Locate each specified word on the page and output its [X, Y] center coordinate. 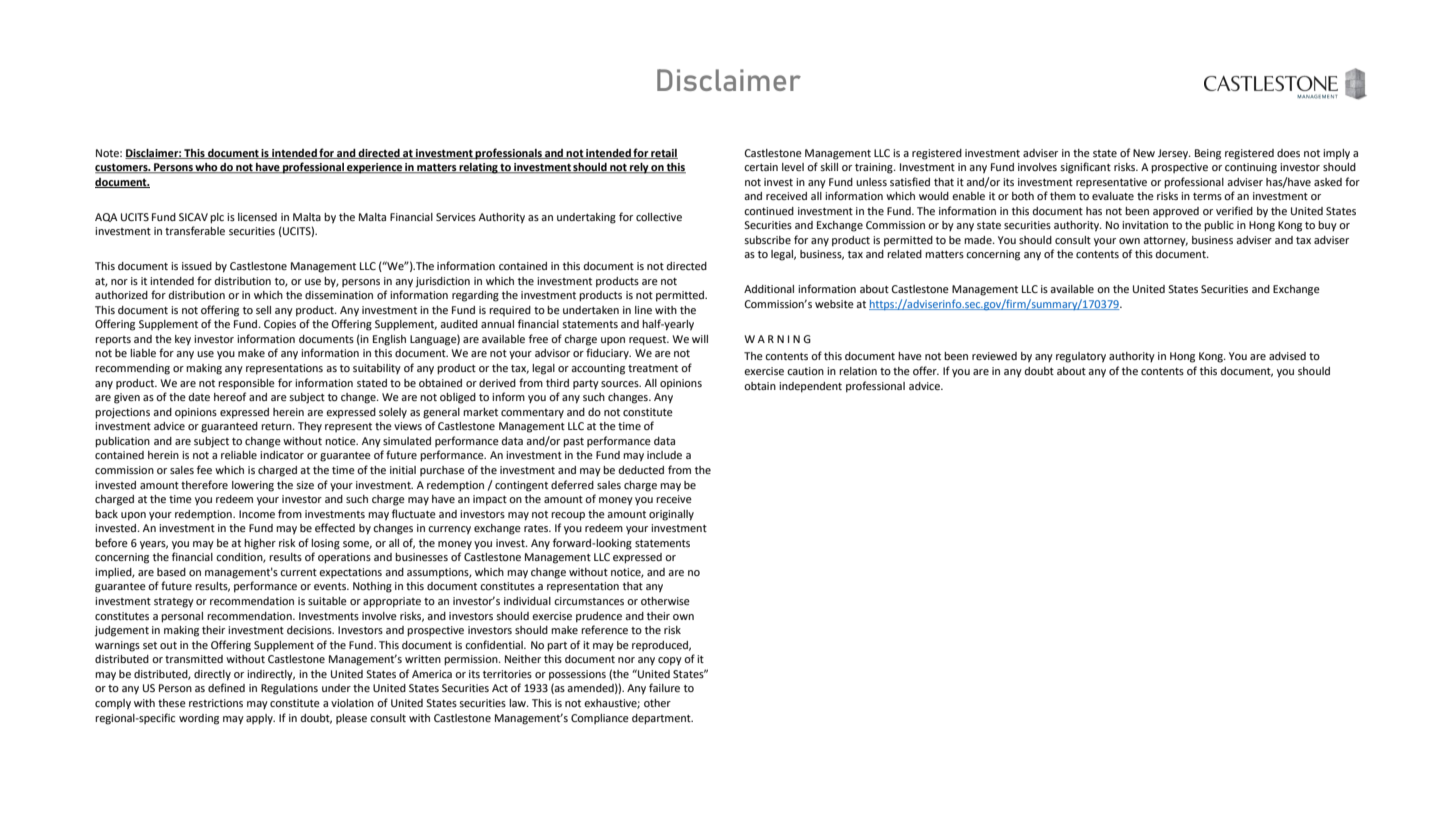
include [664, 455]
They [310, 427]
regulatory [1081, 357]
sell [263, 310]
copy [670, 661]
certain [761, 167]
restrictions [216, 703]
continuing [1251, 168]
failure [664, 687]
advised [1287, 356]
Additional [769, 289]
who [206, 168]
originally [671, 515]
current [298, 572]
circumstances [589, 601]
